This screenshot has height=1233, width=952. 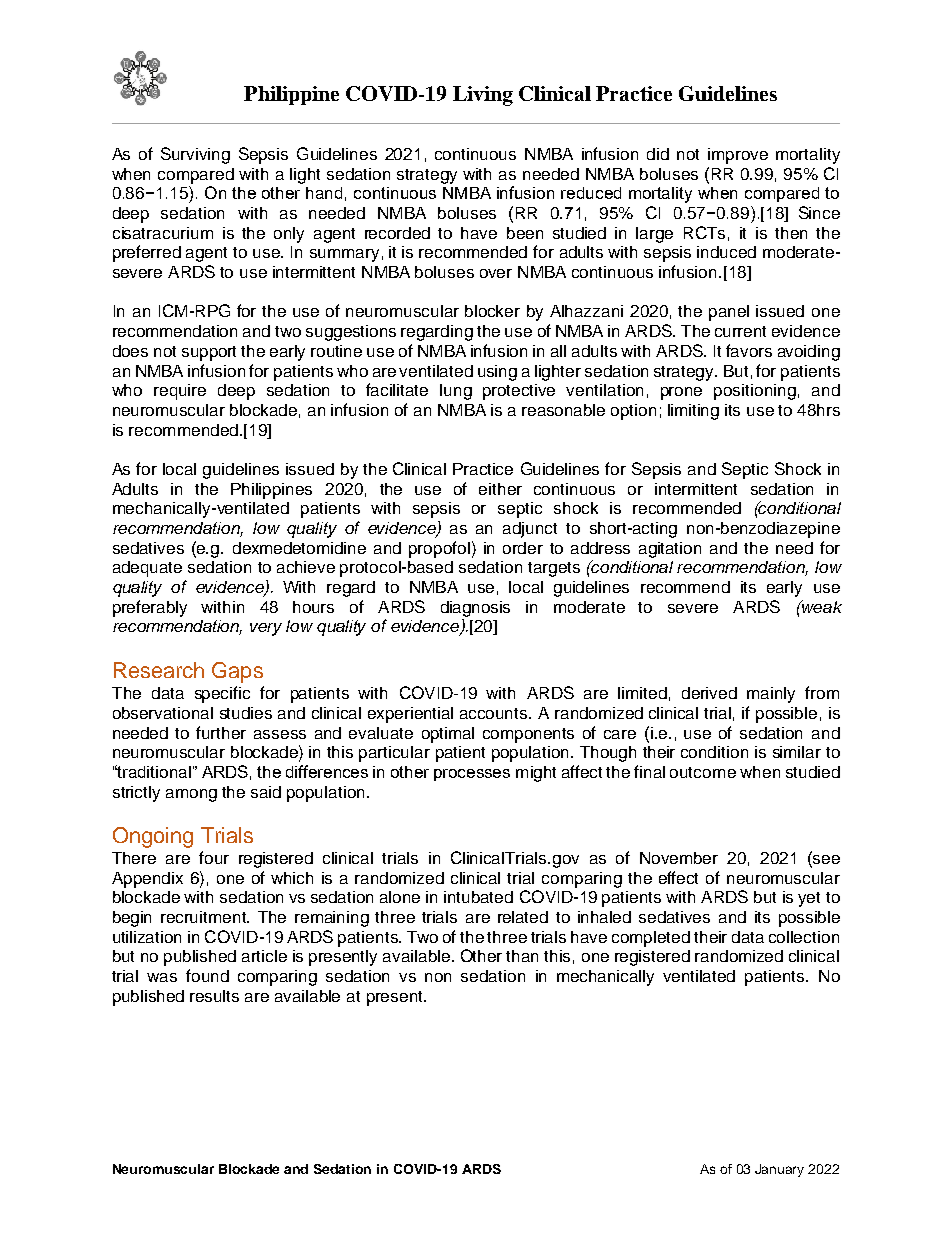 What do you see at coordinates (195, 155) in the screenshot?
I see `Surviving` at bounding box center [195, 155].
